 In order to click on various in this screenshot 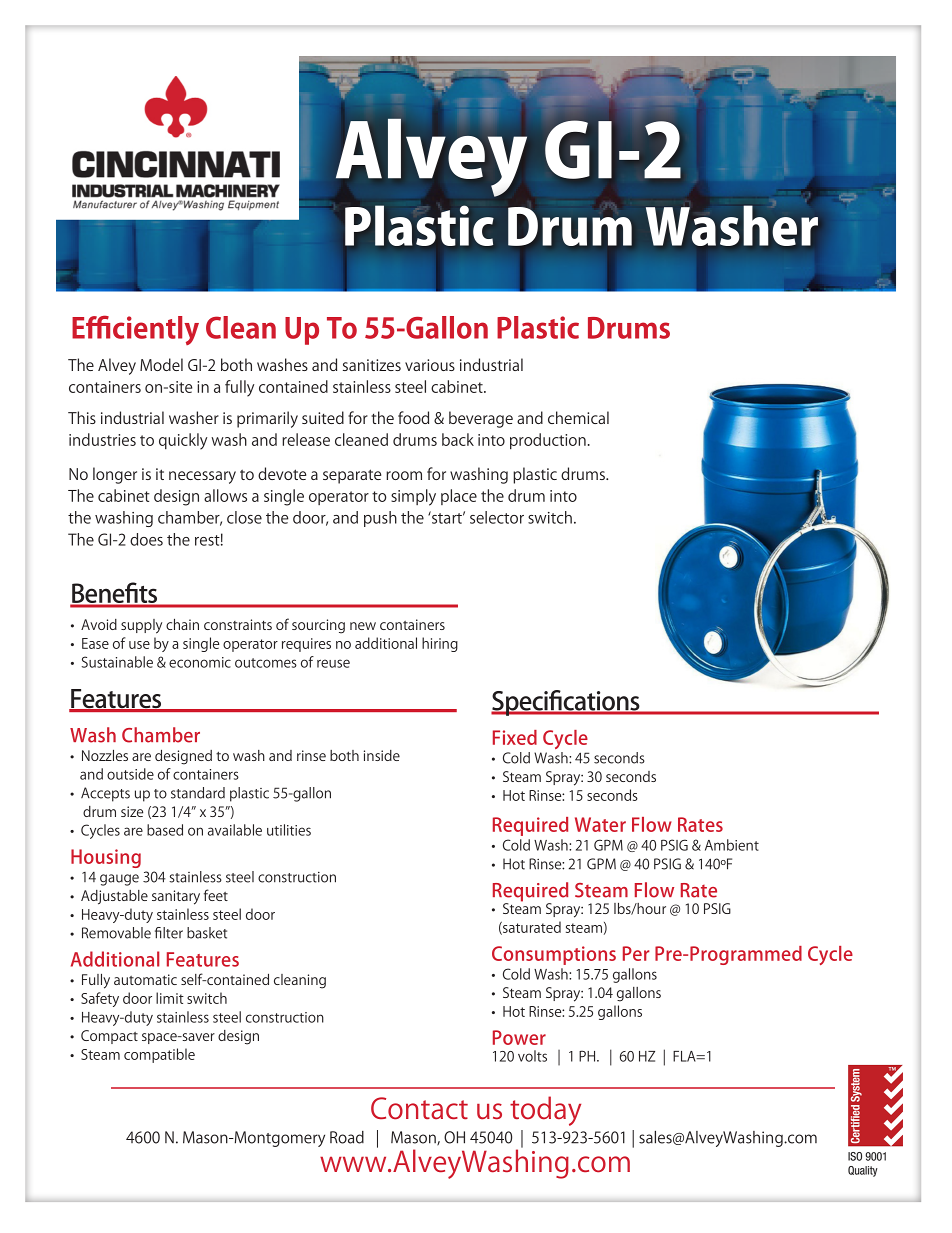, I will do `click(430, 365)`.
